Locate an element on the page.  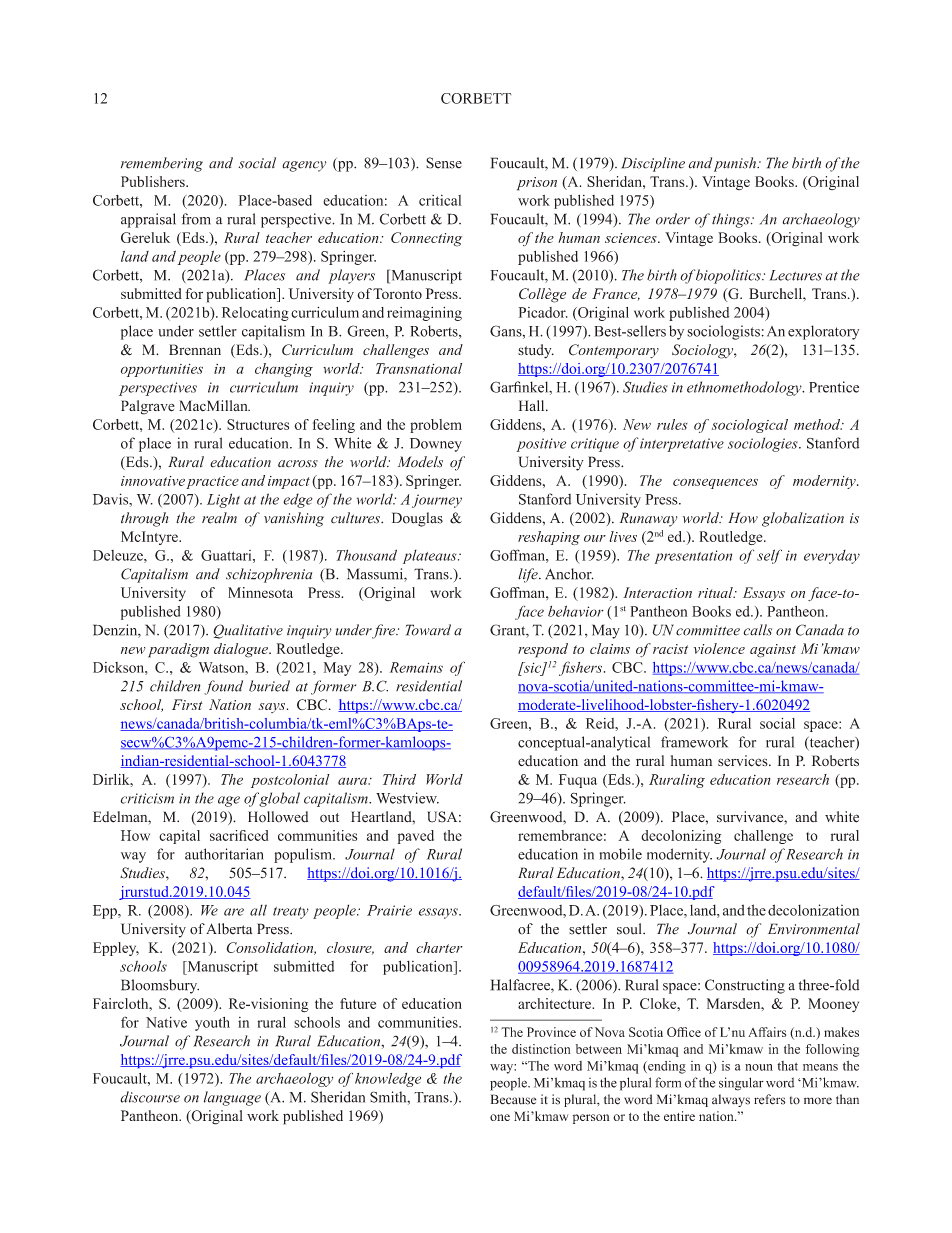
respond is located at coordinates (543, 650).
